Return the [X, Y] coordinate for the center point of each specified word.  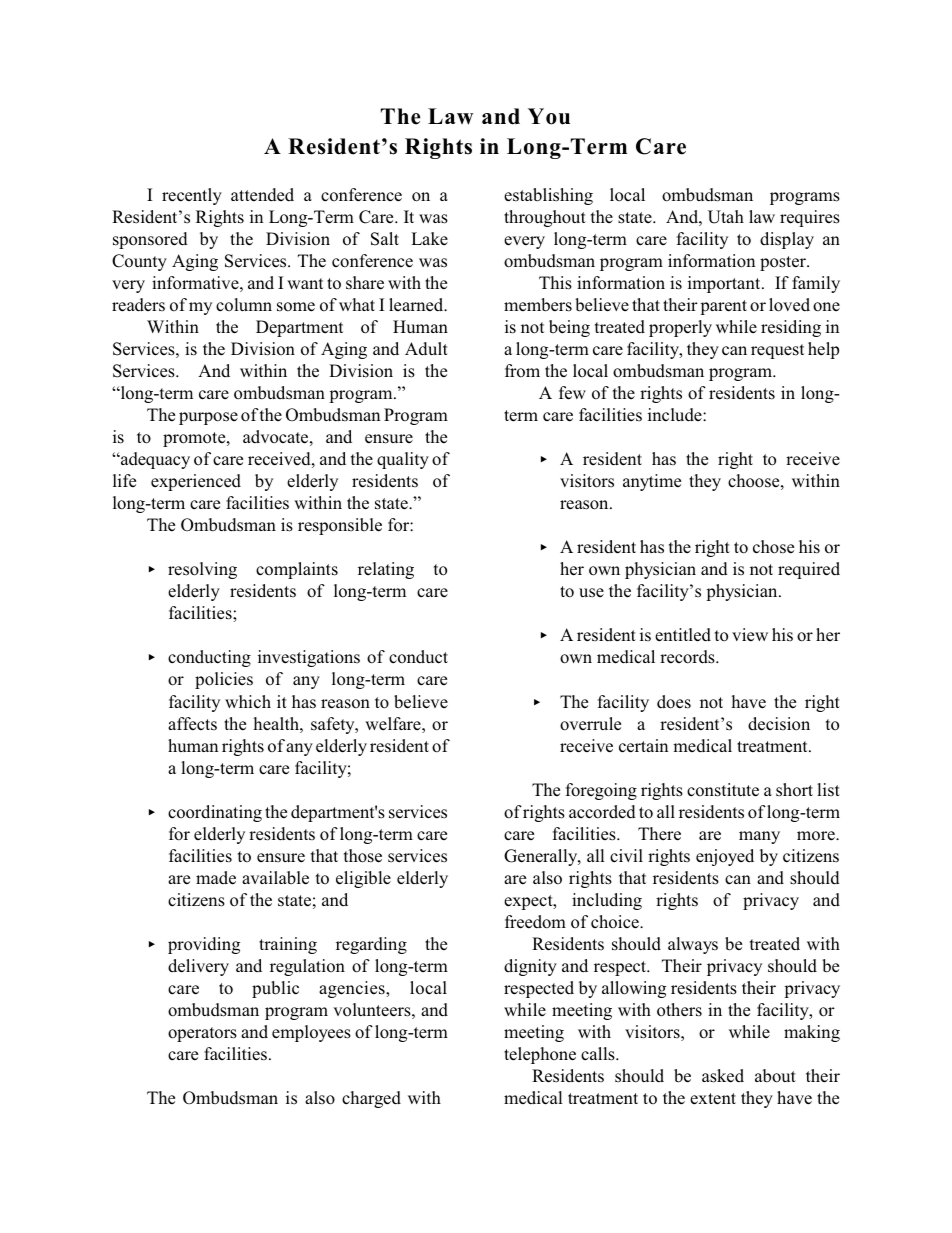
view [750, 634]
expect [529, 902]
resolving [202, 570]
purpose [208, 418]
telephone [540, 1055]
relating [386, 570]
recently [192, 196]
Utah [726, 217]
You [549, 116]
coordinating [215, 813]
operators [202, 1034]
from [522, 370]
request [777, 351]
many [759, 837]
